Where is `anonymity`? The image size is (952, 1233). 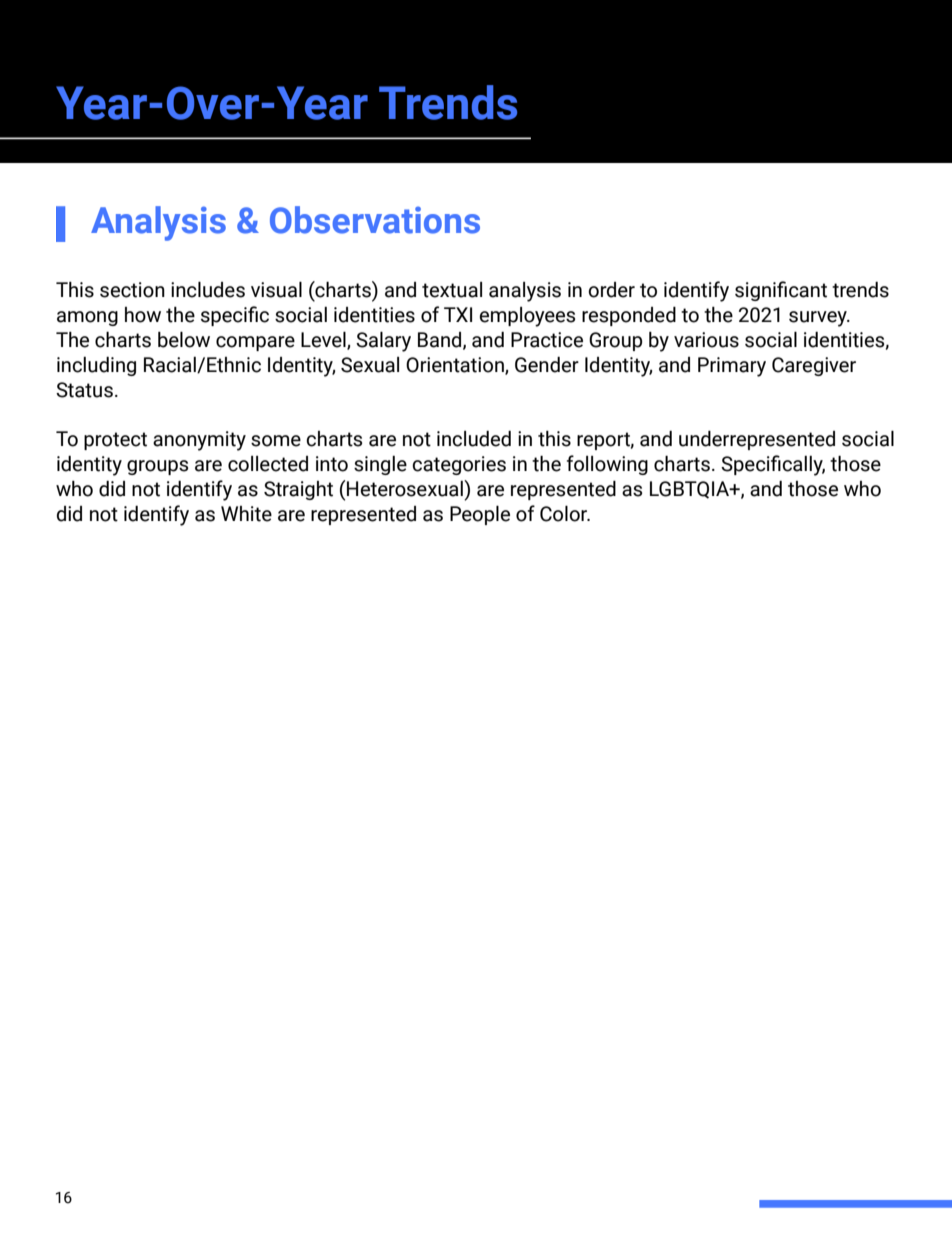
anonymity is located at coordinates (199, 441).
